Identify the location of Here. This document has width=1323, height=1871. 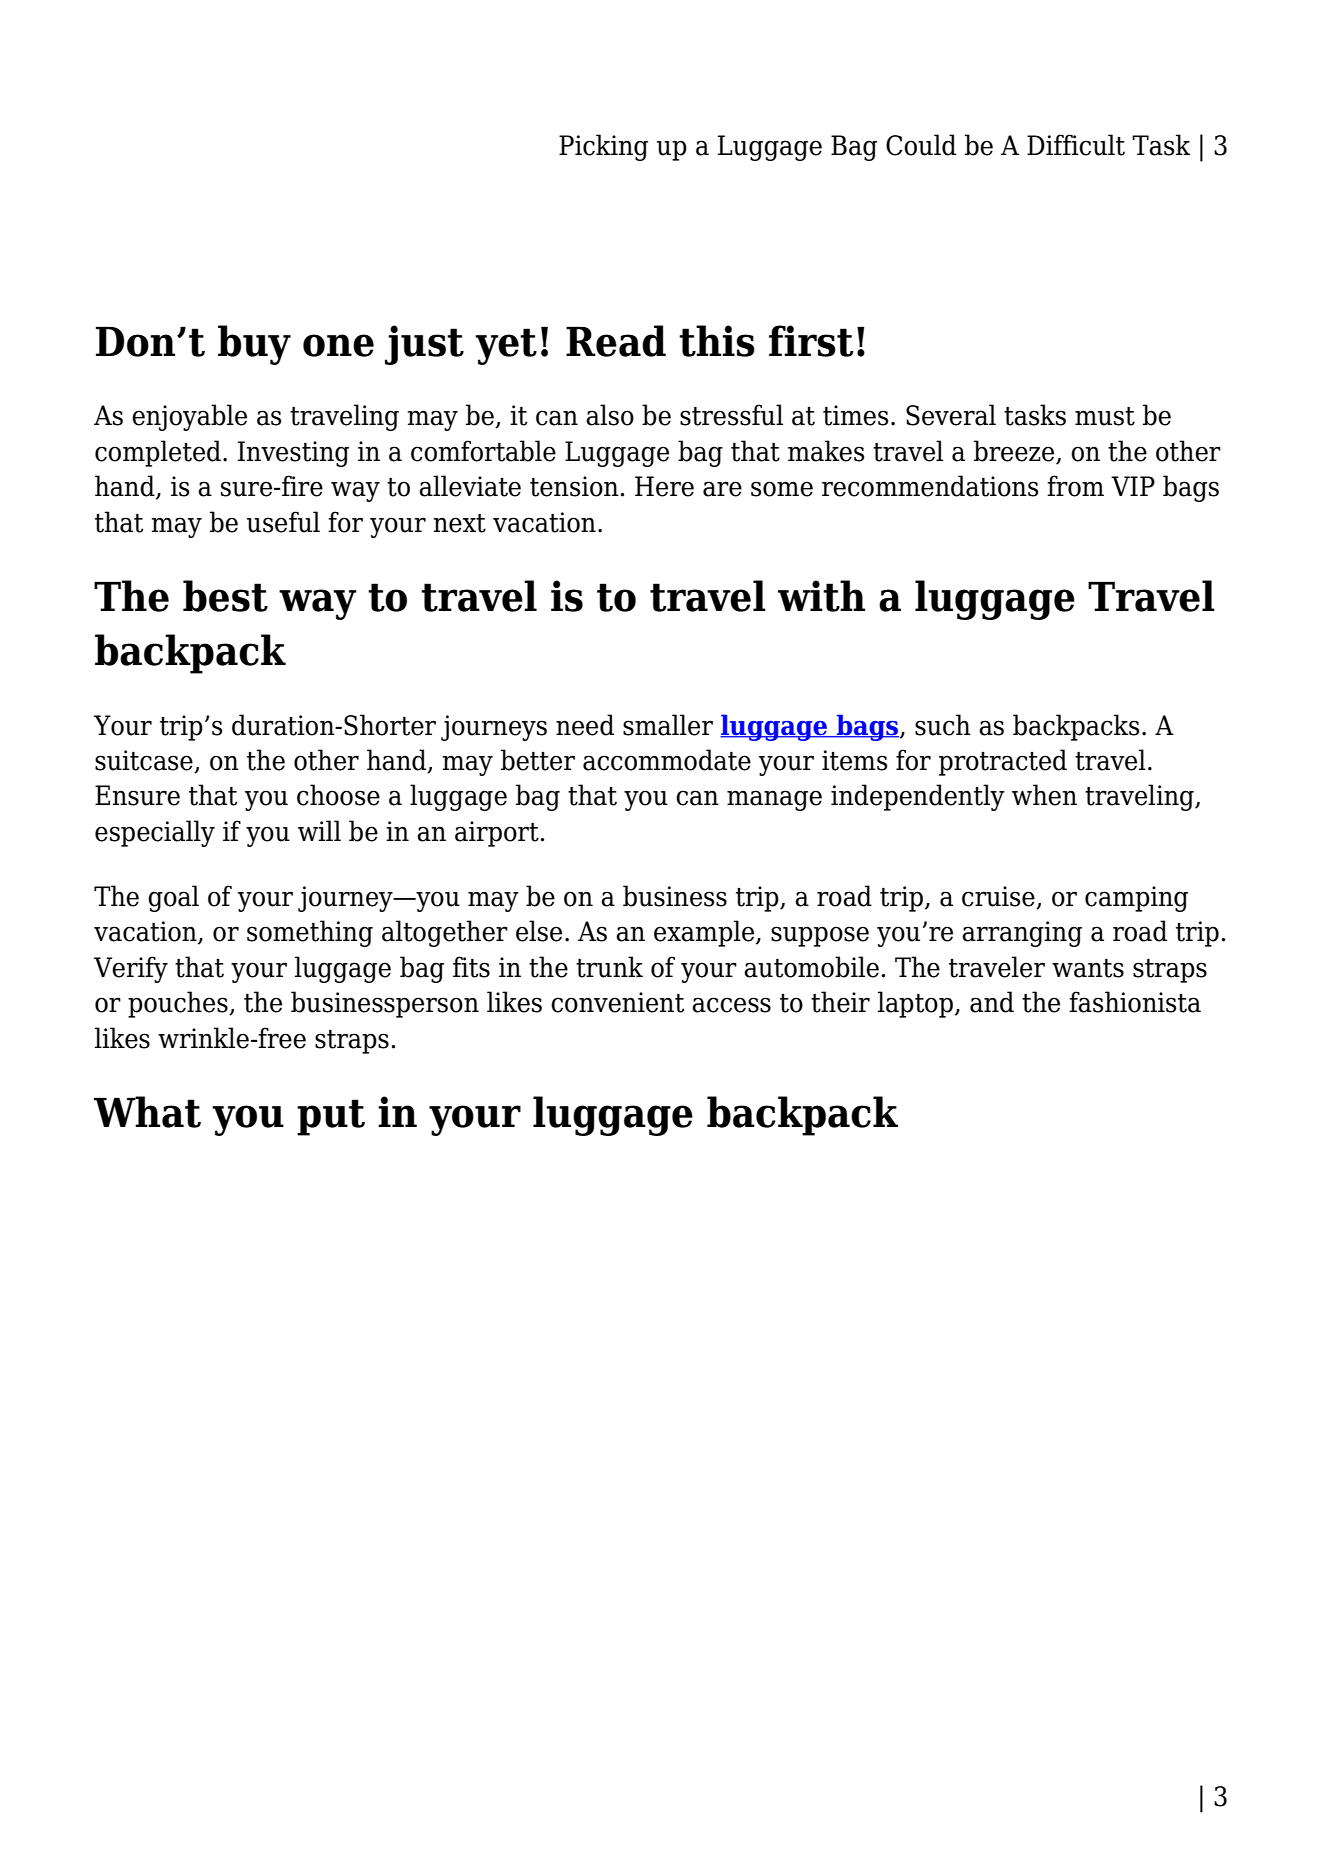
(664, 486).
